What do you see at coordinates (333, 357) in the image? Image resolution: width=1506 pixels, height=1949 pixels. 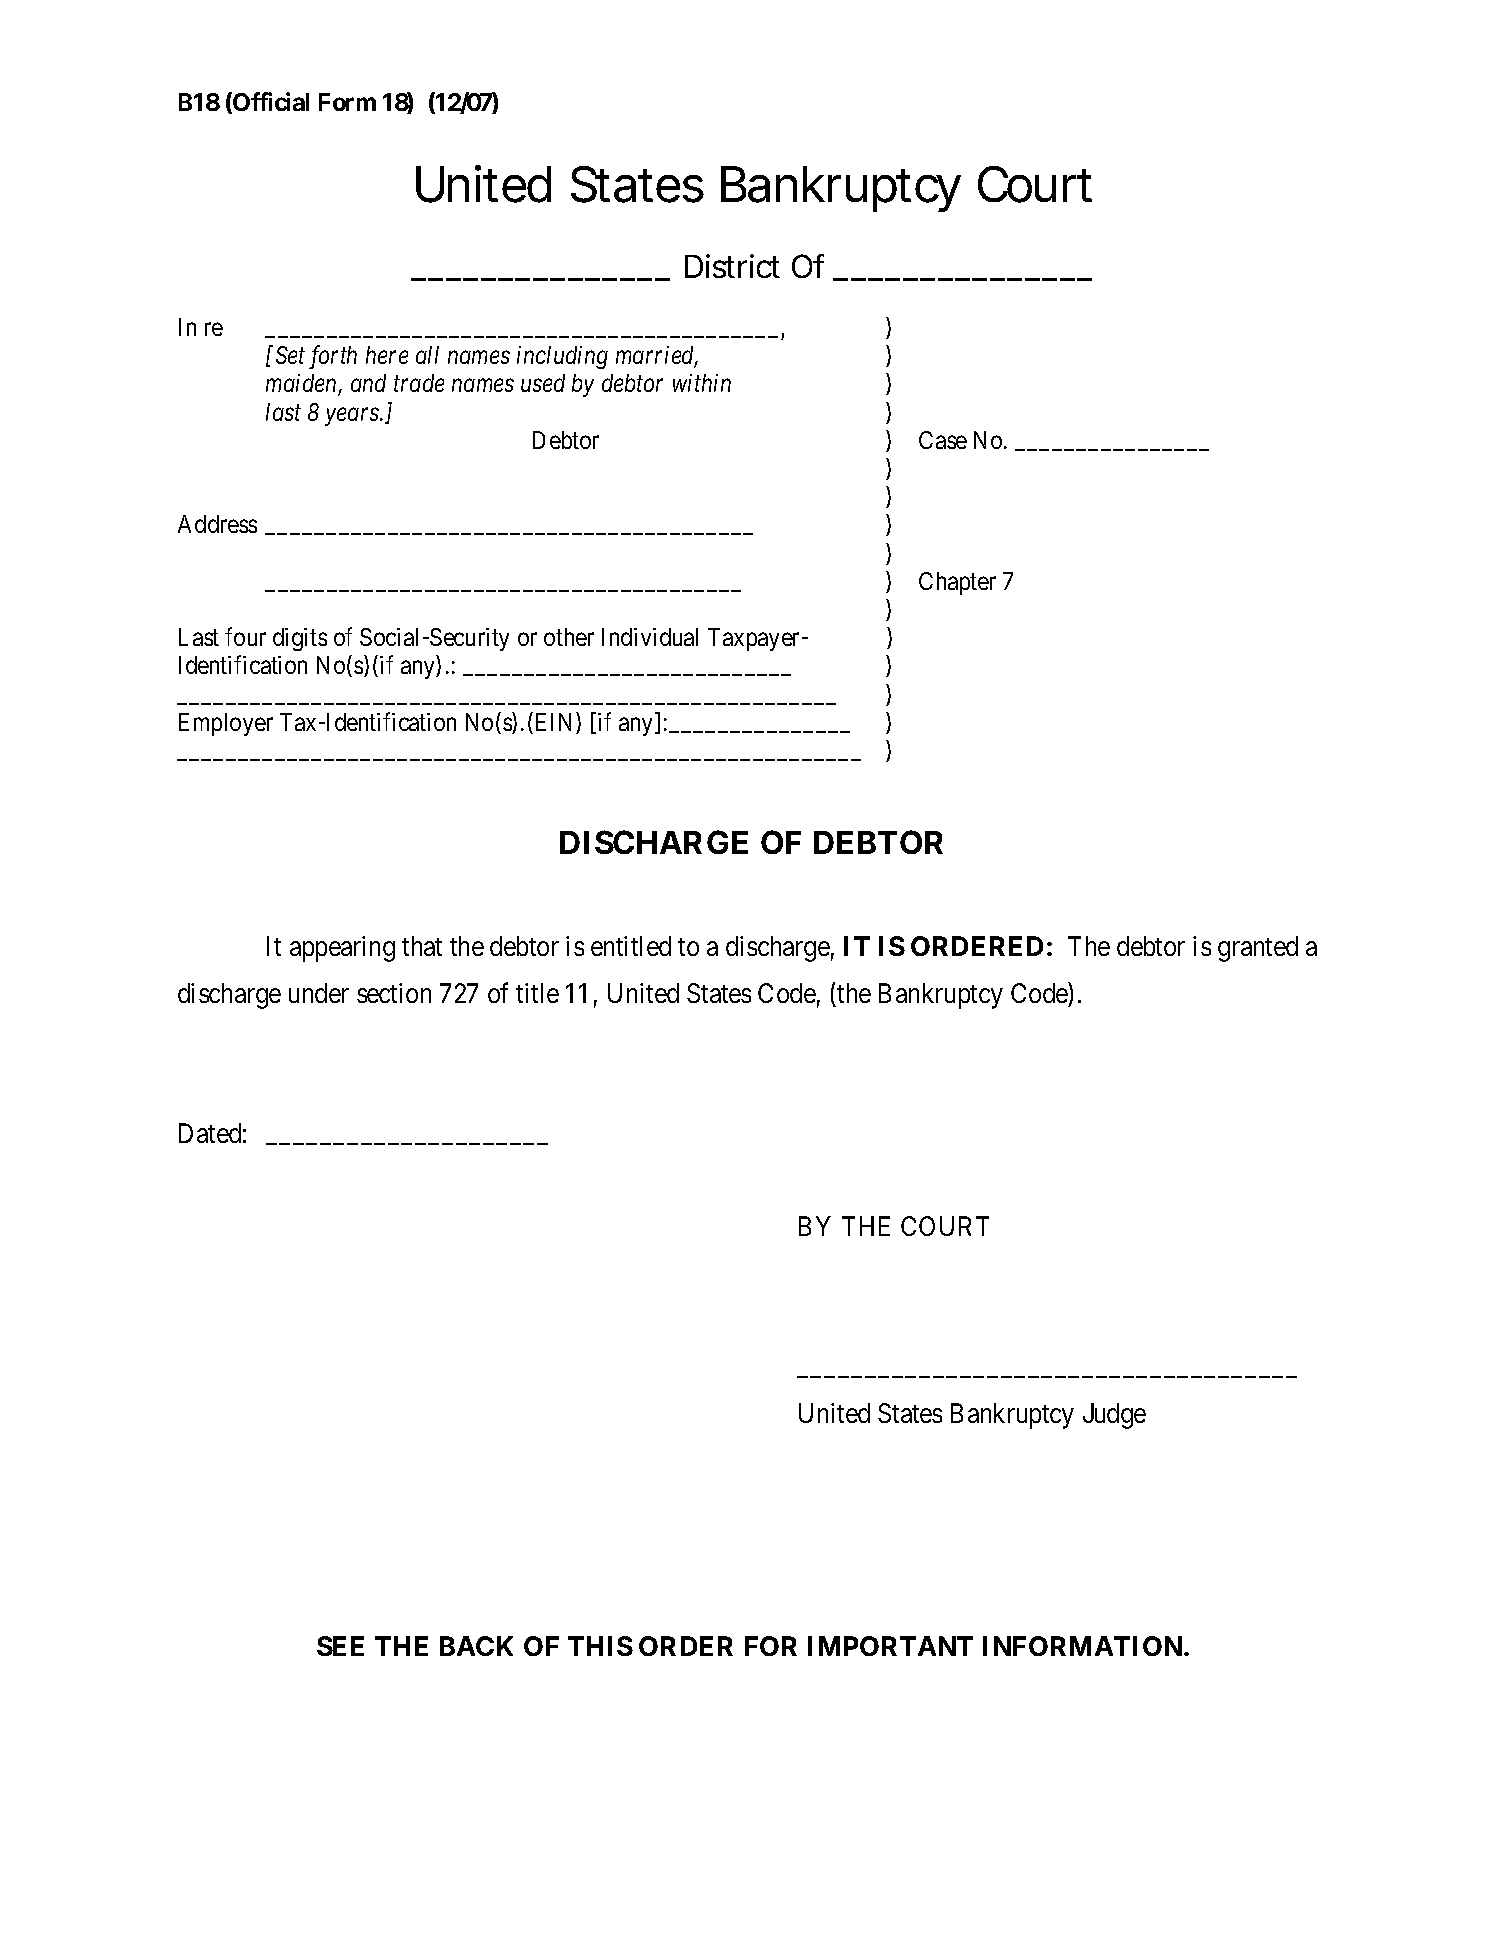 I see `forth` at bounding box center [333, 357].
